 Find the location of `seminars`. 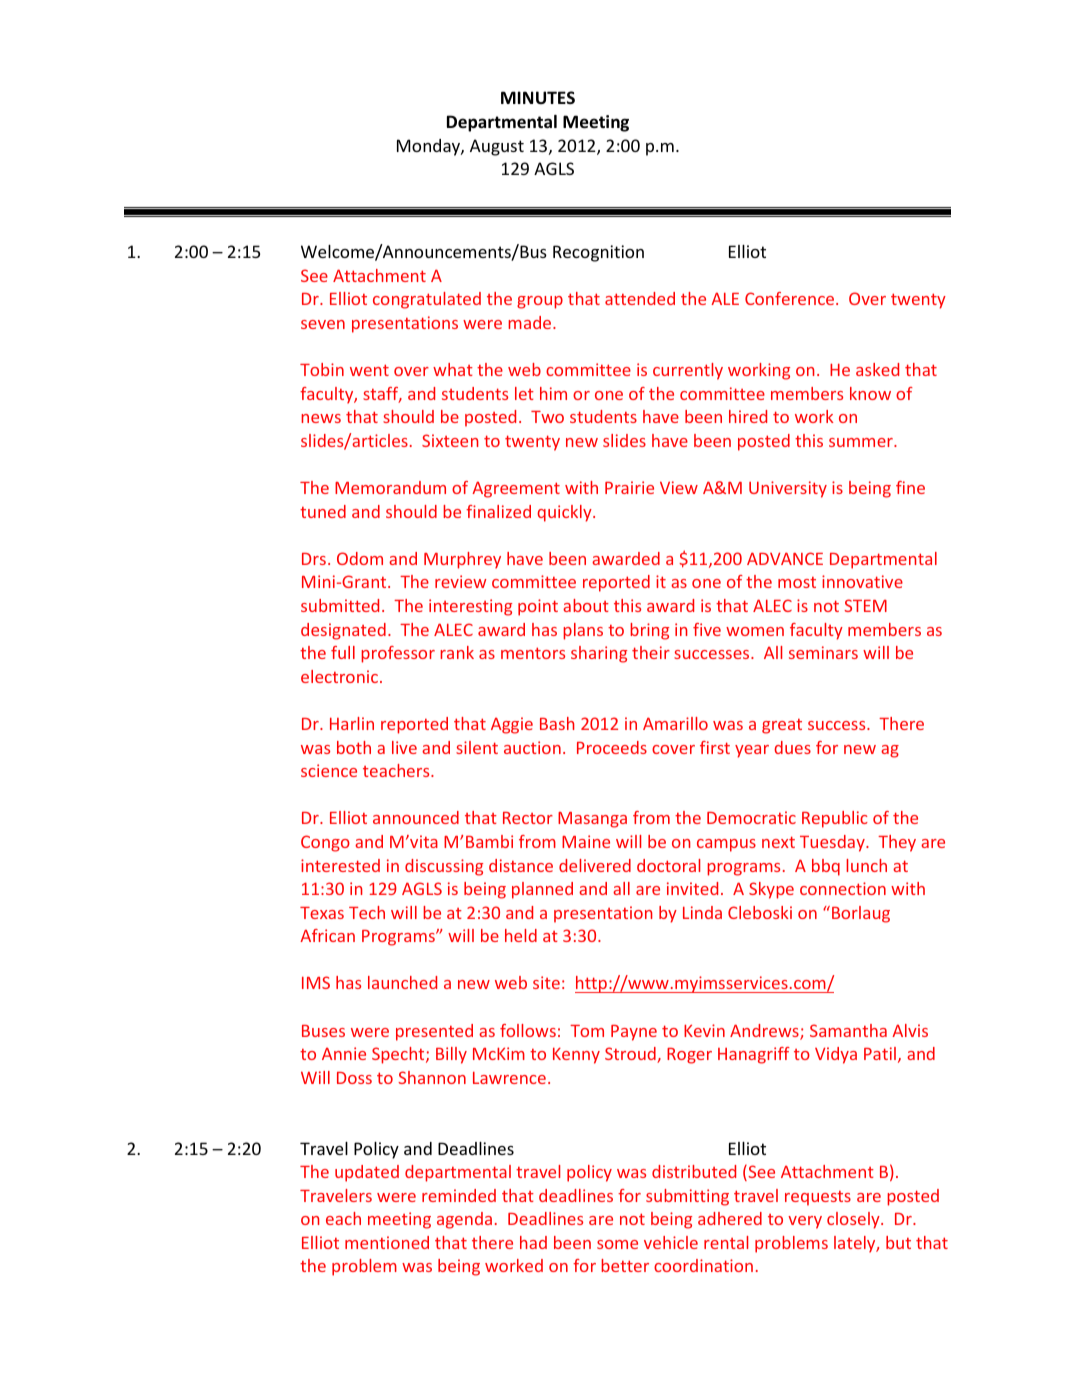

seminars is located at coordinates (823, 652).
